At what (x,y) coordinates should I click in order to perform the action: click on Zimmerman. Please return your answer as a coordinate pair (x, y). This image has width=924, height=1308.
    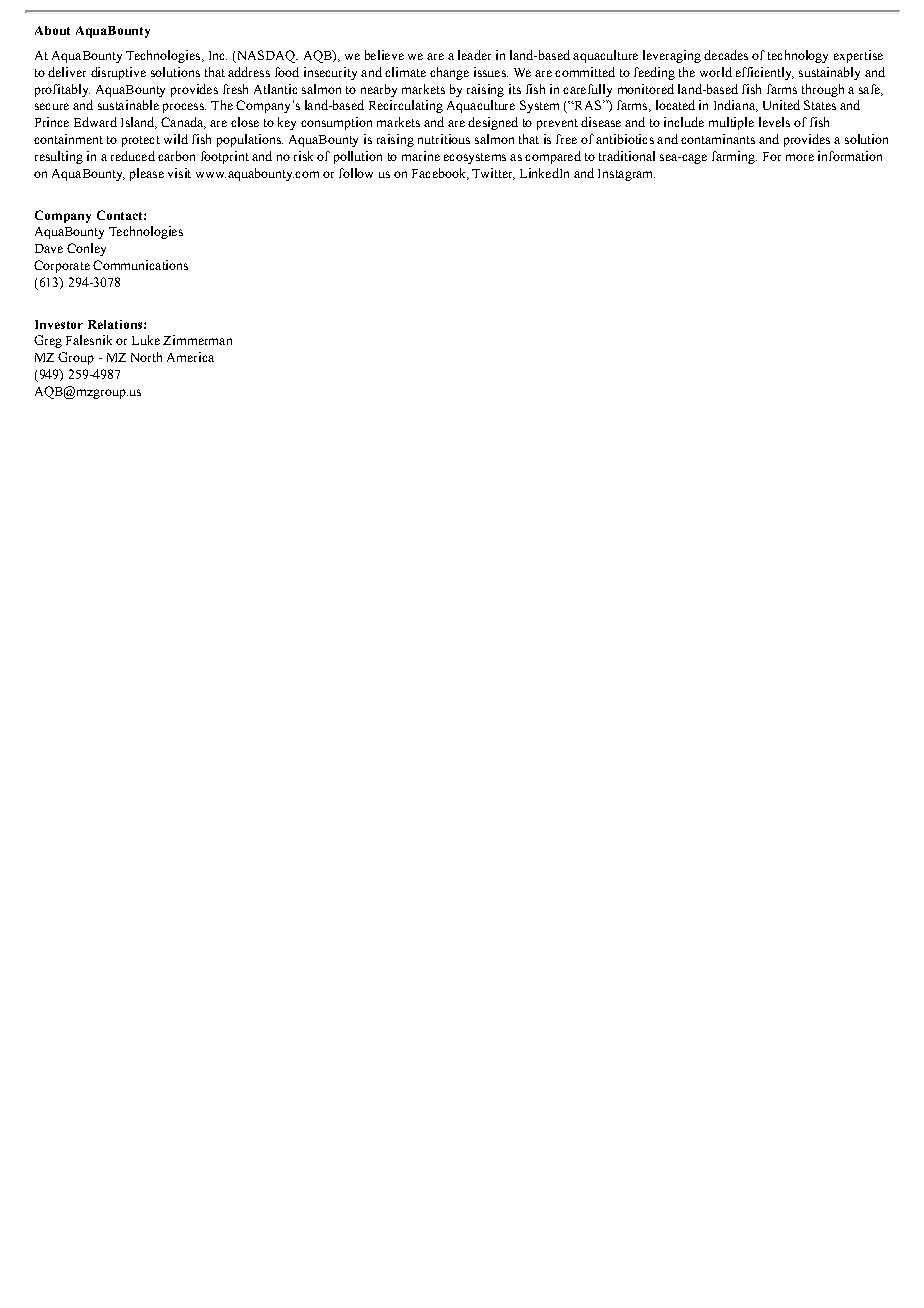
    Looking at the image, I should click on (197, 340).
